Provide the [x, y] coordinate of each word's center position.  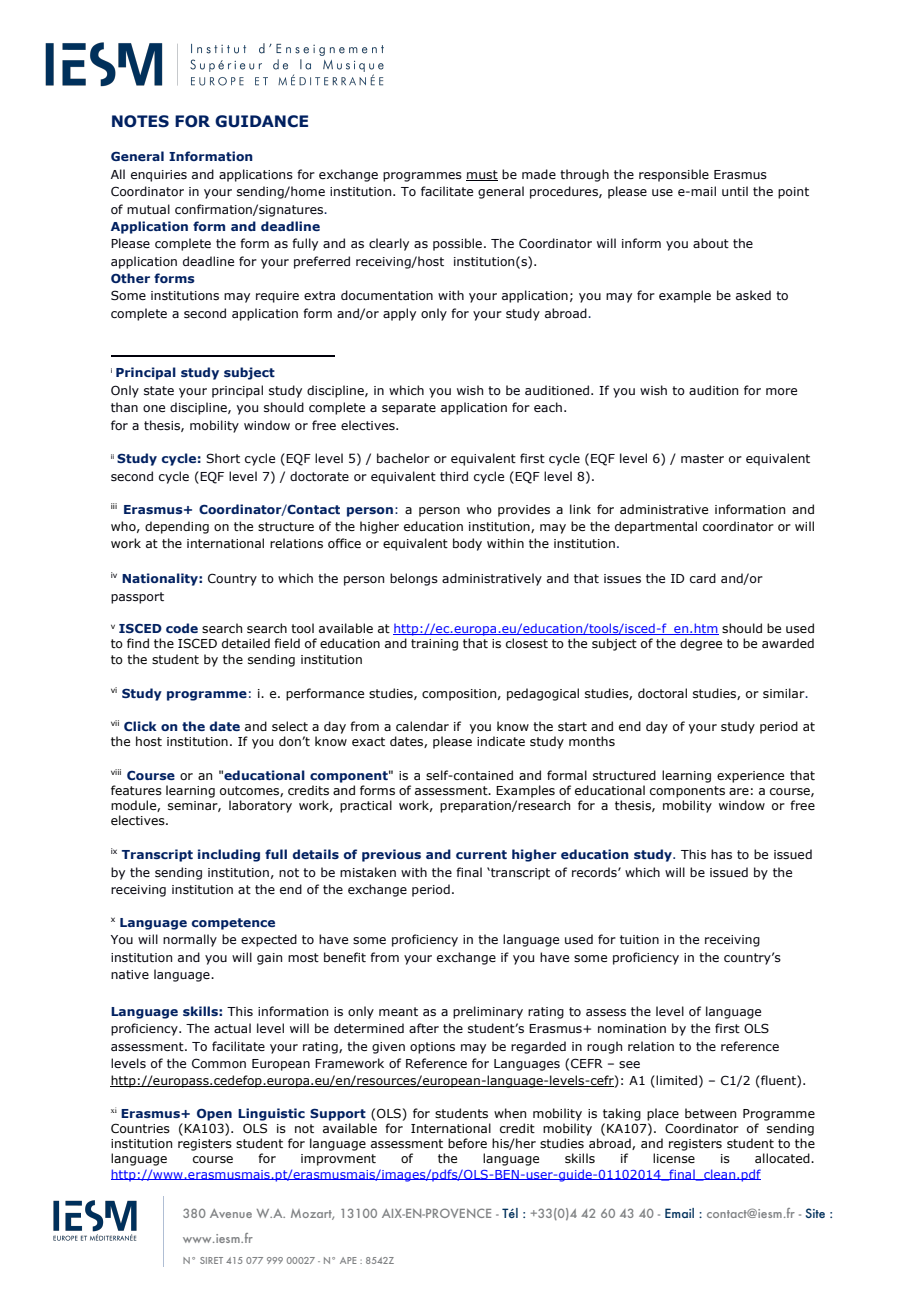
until [735, 191]
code [182, 628]
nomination [632, 1028]
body [467, 544]
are [739, 791]
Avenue [231, 1213]
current [481, 854]
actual [232, 1028]
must [482, 175]
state [159, 390]
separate [409, 409]
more [781, 391]
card [703, 578]
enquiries [159, 176]
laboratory [260, 806]
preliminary [488, 1012]
